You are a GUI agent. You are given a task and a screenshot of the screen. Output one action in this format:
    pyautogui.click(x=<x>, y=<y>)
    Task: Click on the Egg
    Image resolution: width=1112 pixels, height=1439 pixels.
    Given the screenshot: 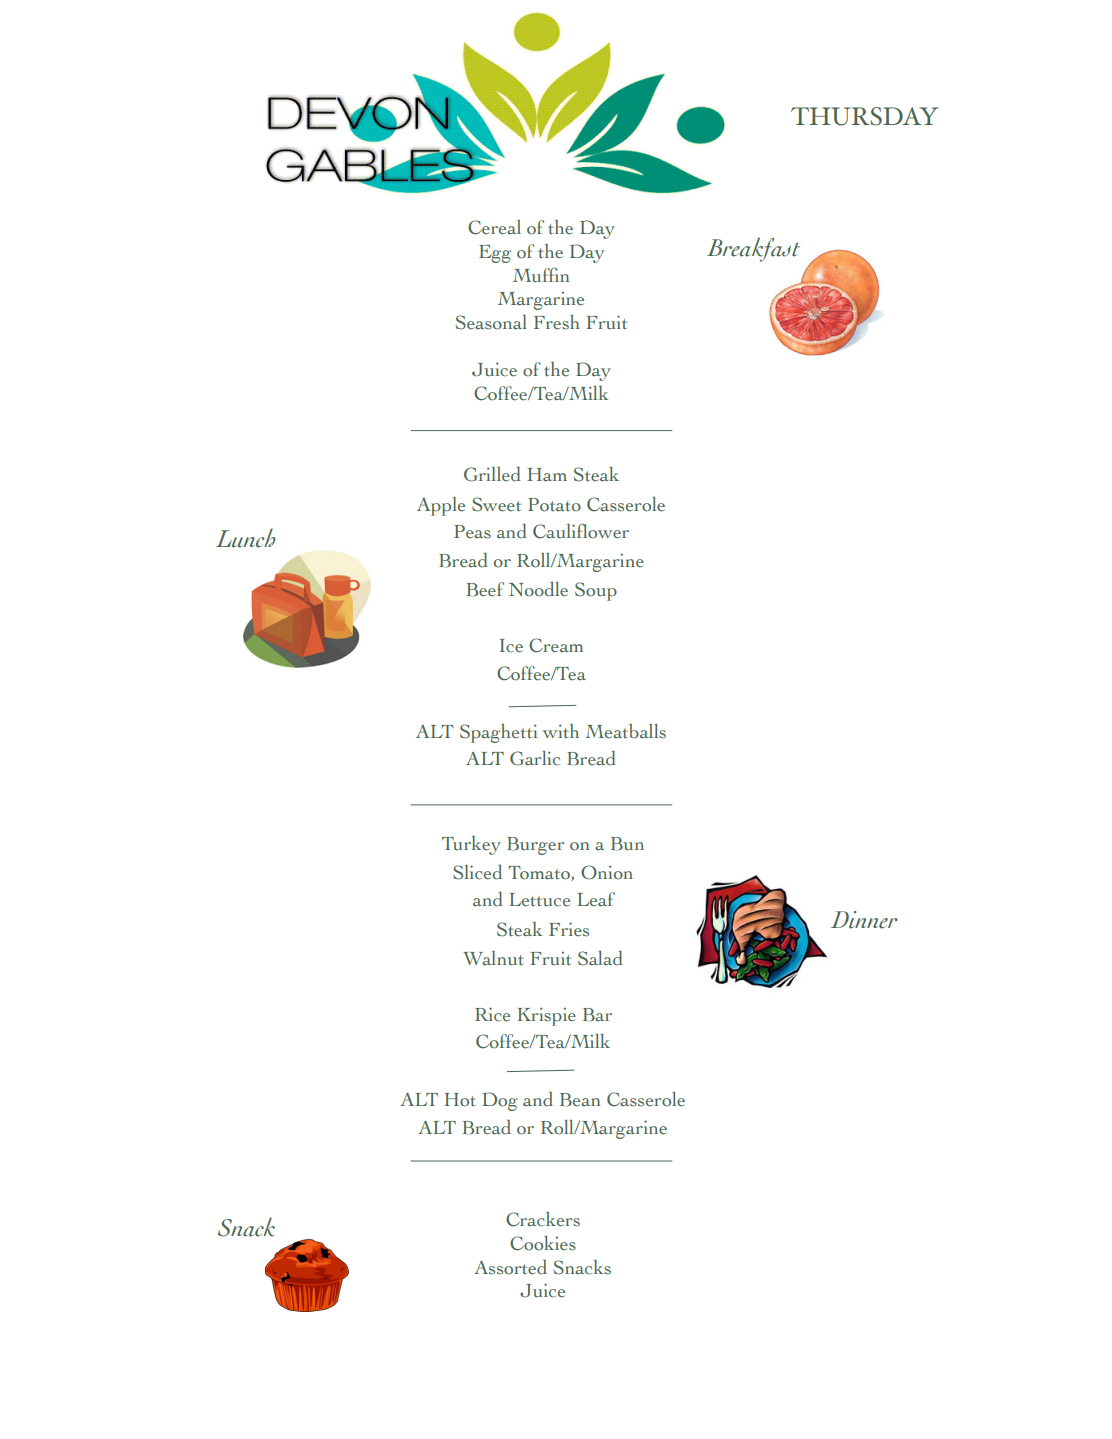 What is the action you would take?
    pyautogui.click(x=495, y=254)
